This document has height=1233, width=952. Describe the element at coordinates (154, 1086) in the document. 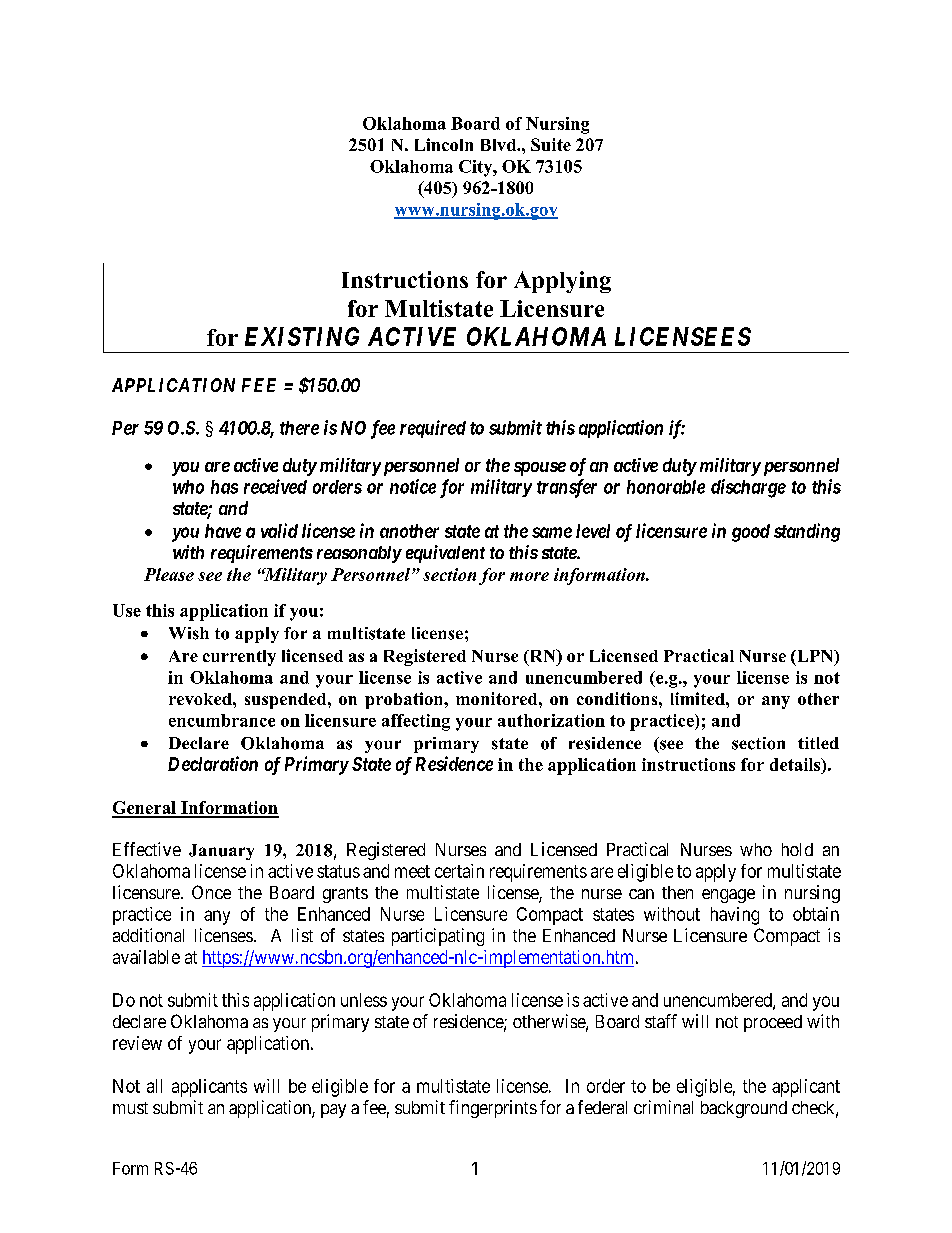

I see `all` at that location.
